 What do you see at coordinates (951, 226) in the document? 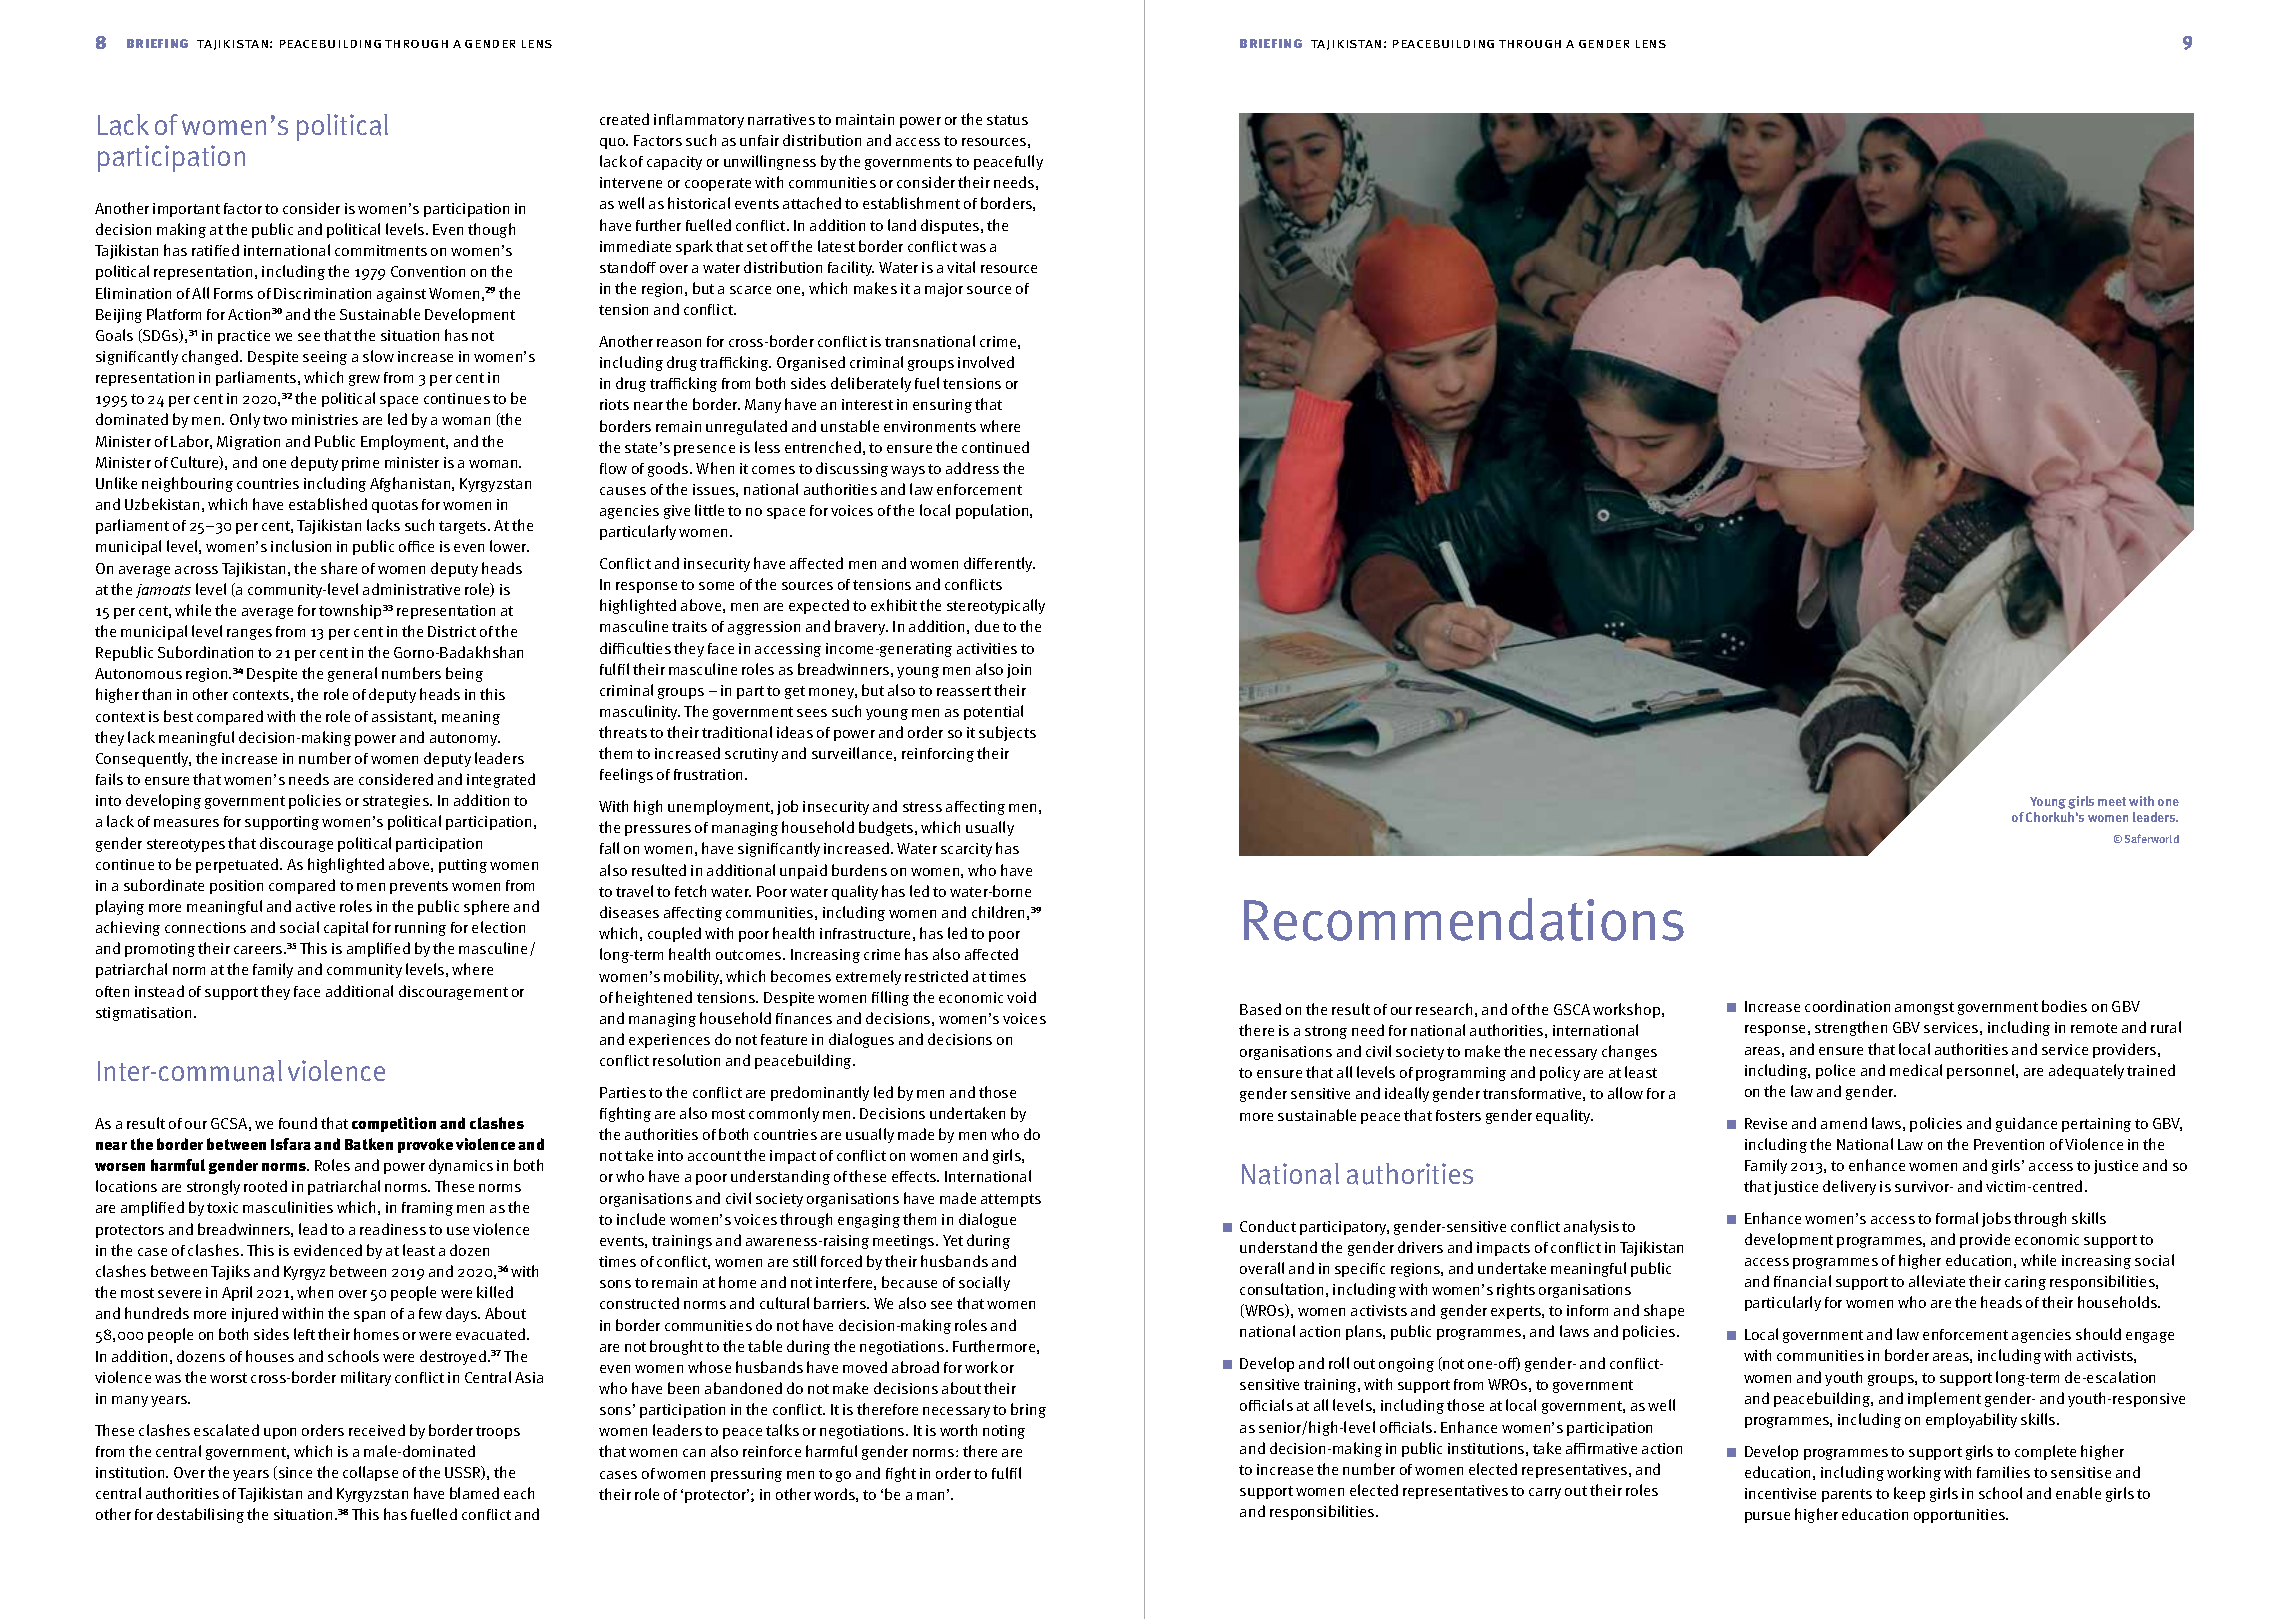
I see `disputes` at bounding box center [951, 226].
